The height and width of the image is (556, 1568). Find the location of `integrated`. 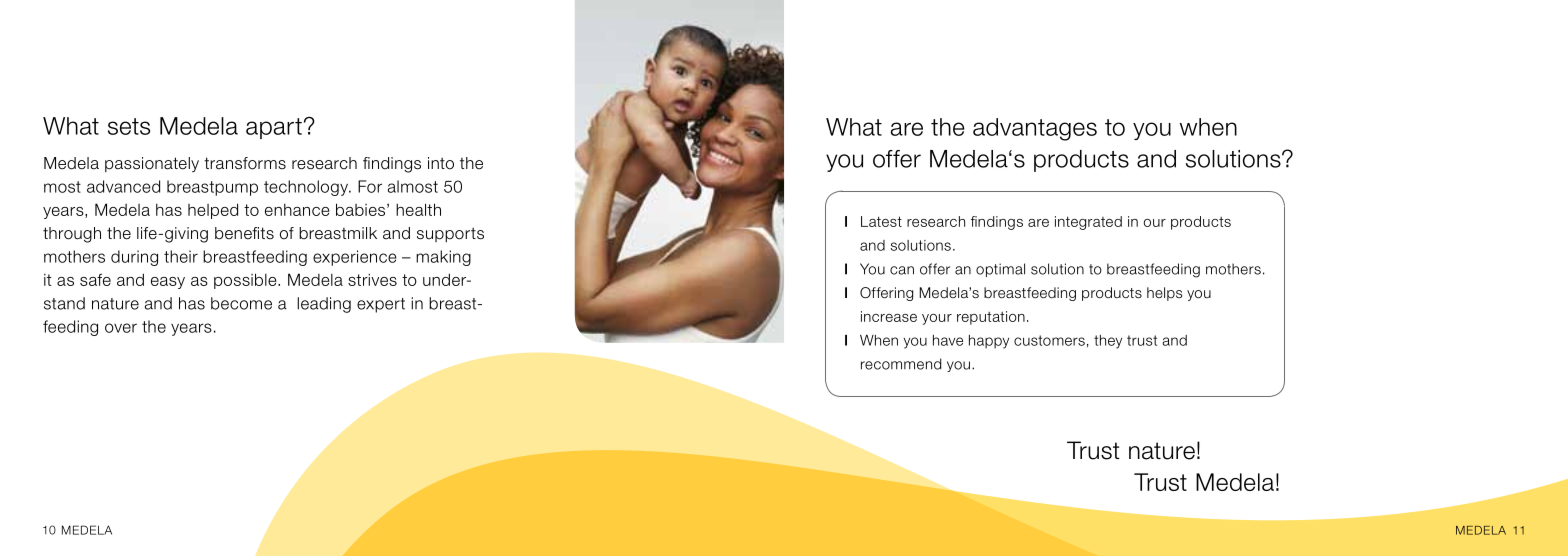

integrated is located at coordinates (1088, 223).
